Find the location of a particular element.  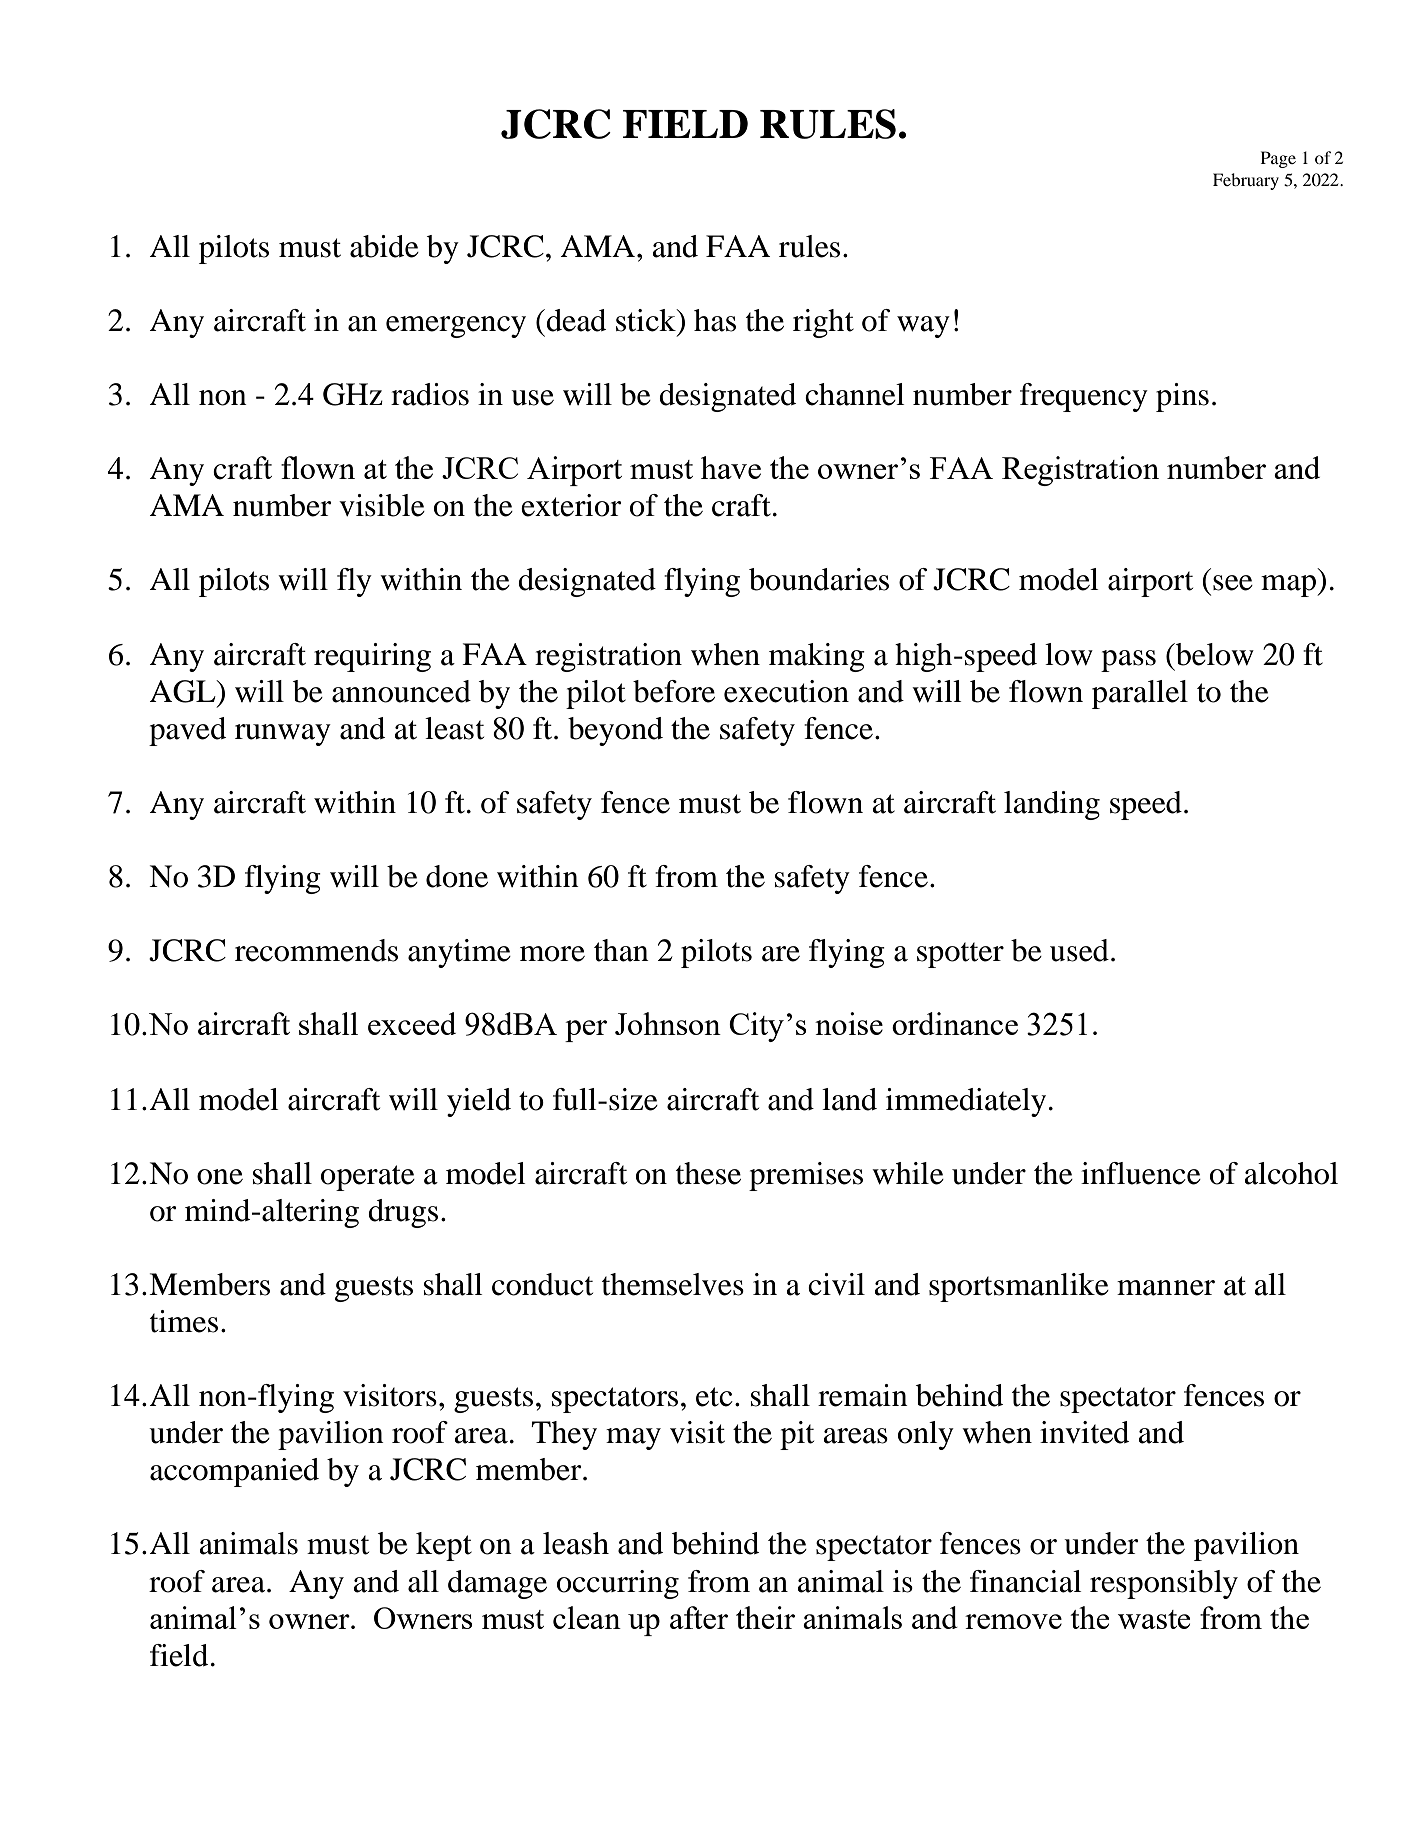

kept is located at coordinates (444, 1546).
